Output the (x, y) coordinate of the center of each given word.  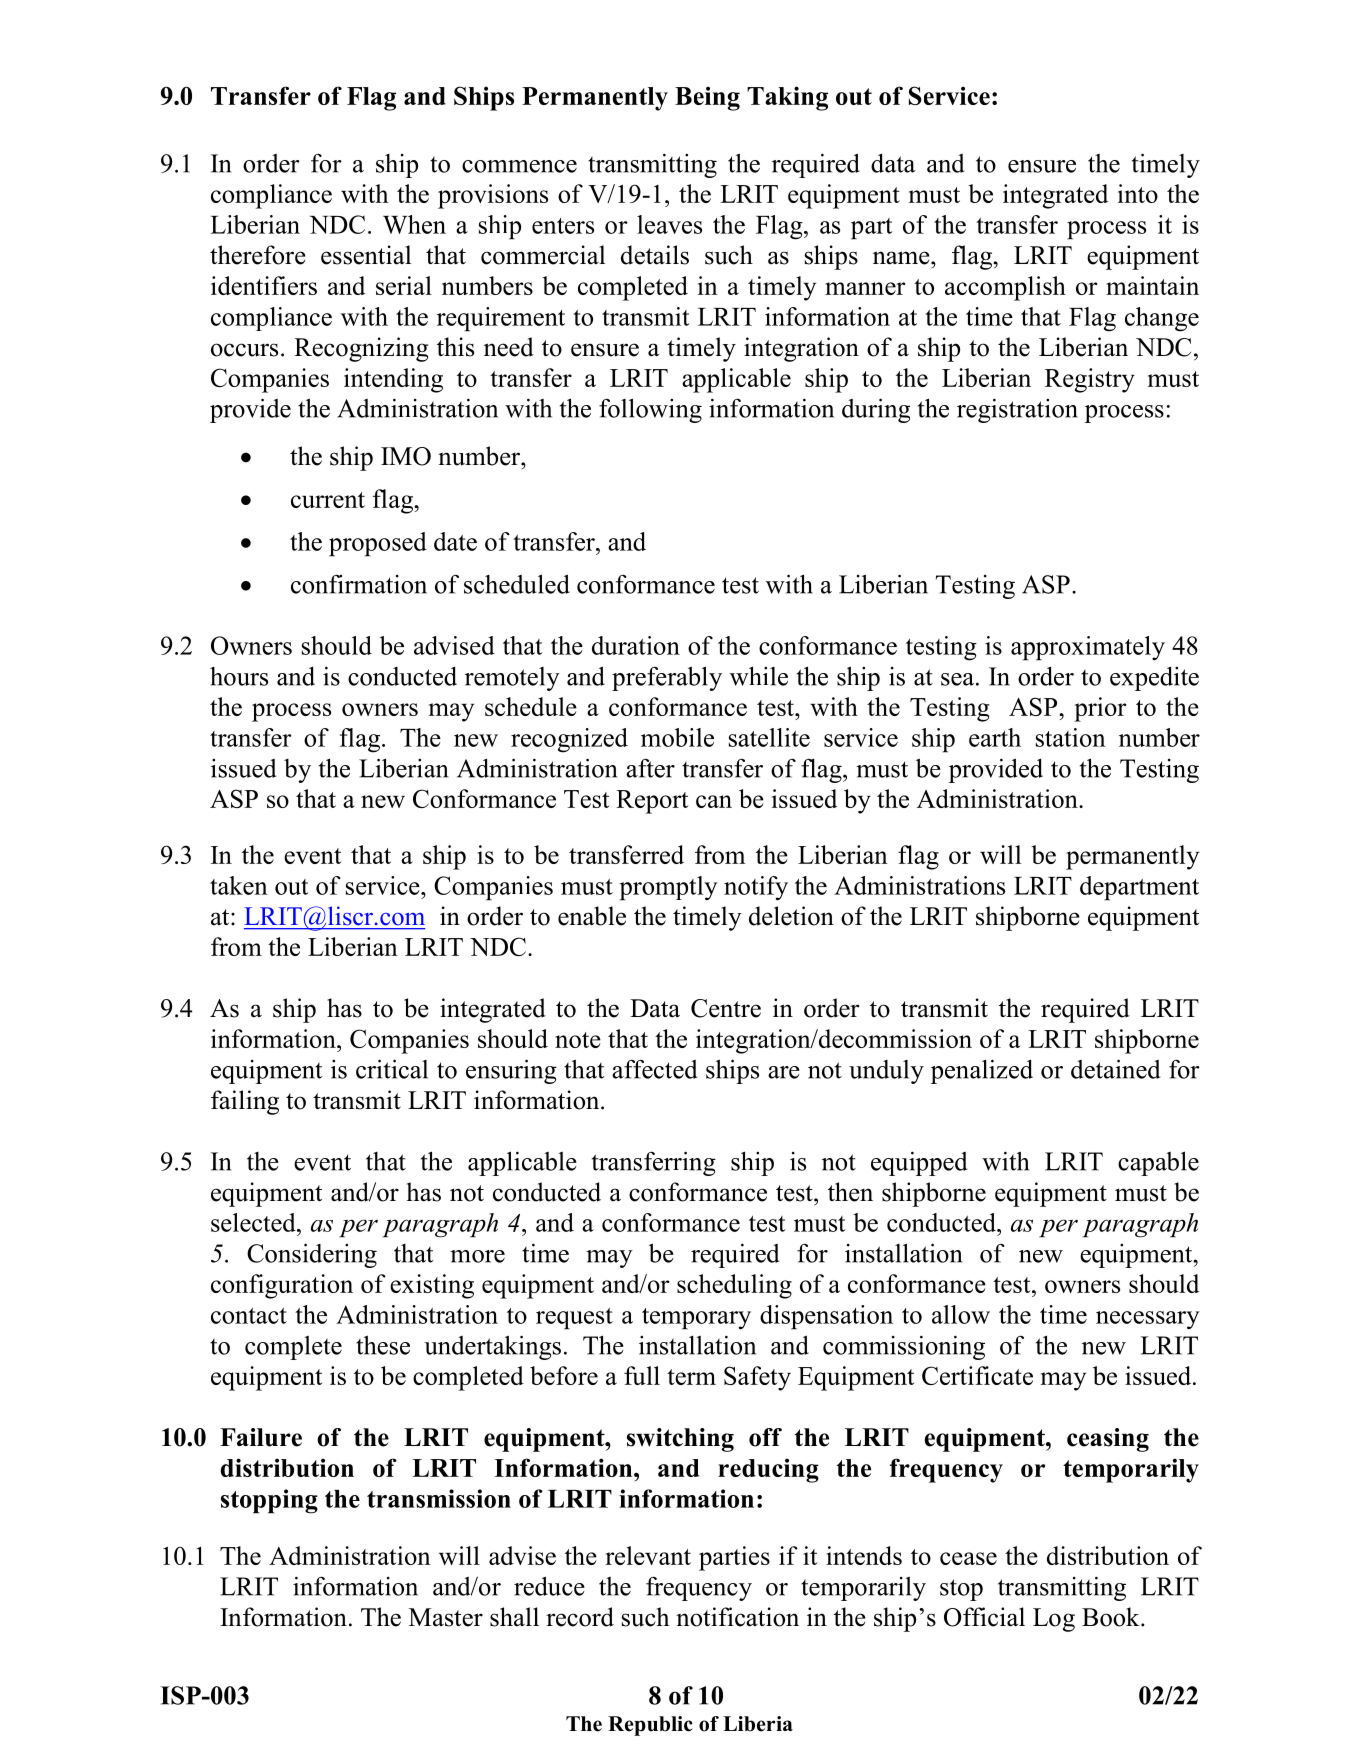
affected (654, 1069)
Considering (312, 1255)
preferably (667, 678)
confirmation (359, 584)
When (414, 224)
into (1138, 193)
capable (1158, 1163)
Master (446, 1617)
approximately (1088, 648)
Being (707, 98)
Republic (650, 1726)
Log (1054, 1620)
